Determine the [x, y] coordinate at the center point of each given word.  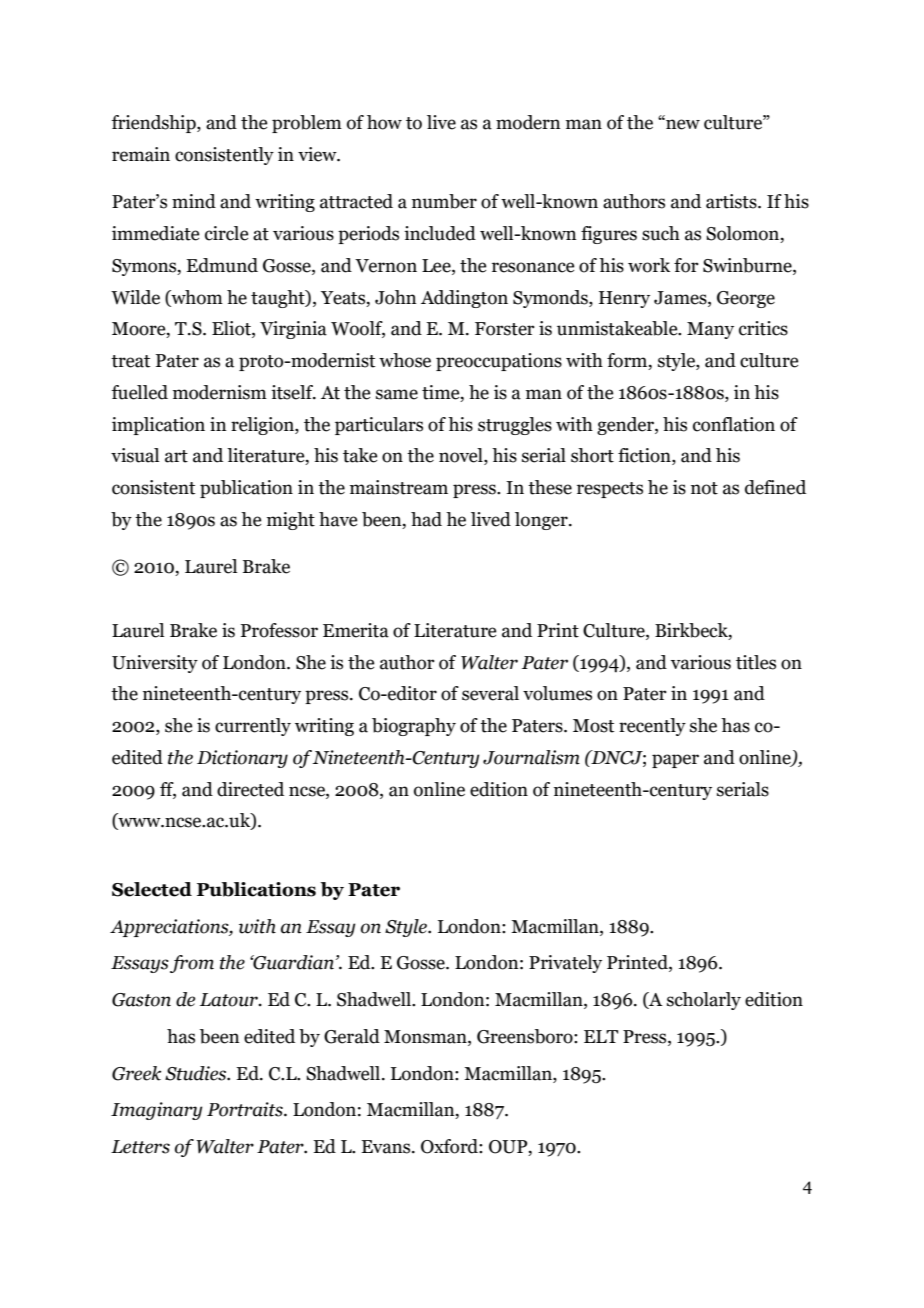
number [444, 201]
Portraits [246, 1109]
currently [253, 727]
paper [675, 761]
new [682, 124]
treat [130, 361]
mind [194, 201]
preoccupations [499, 362]
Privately [565, 964]
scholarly [704, 1001]
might [291, 521]
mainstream [399, 487]
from [192, 964]
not [704, 488]
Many [710, 330]
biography [414, 727]
